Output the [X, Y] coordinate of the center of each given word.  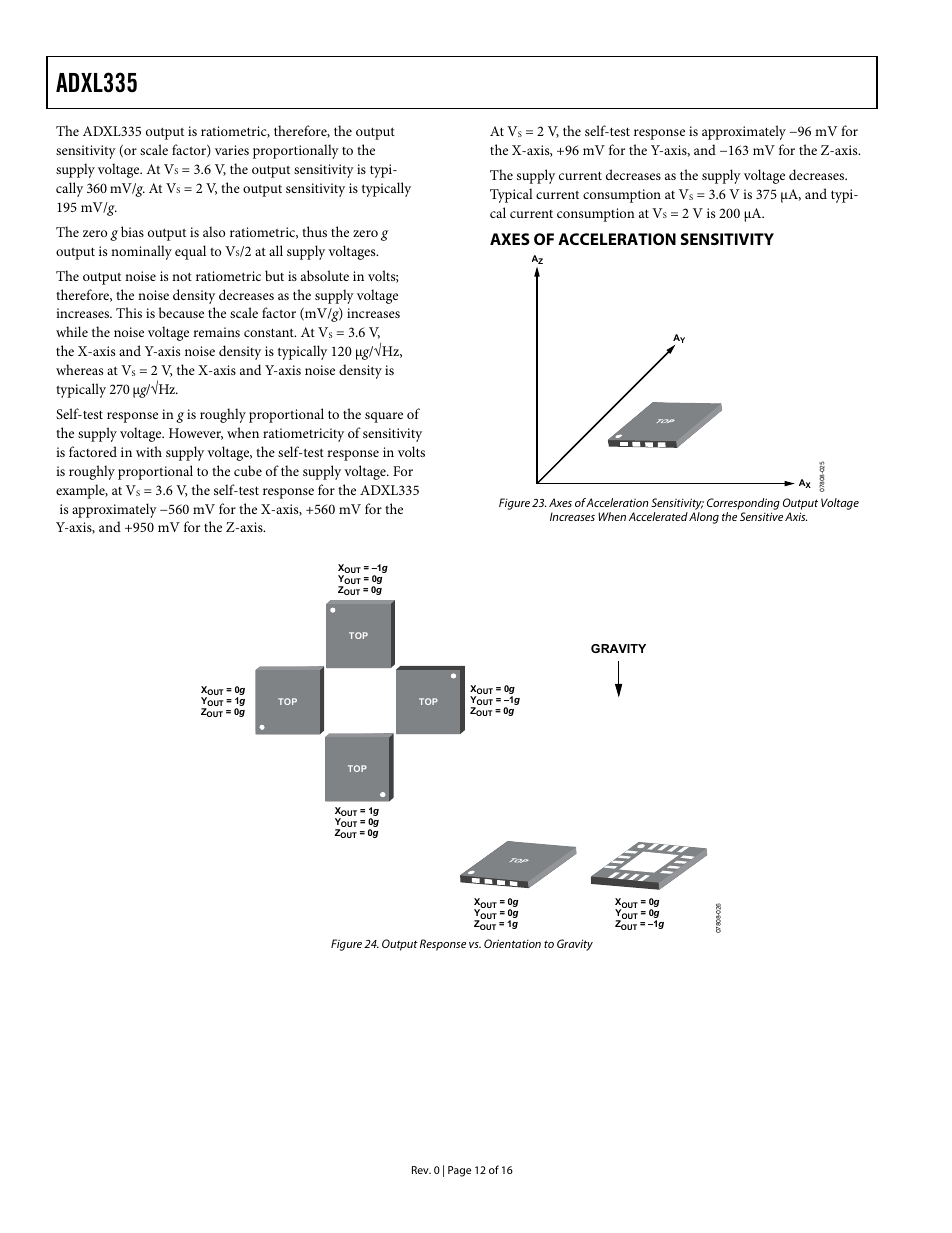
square [384, 417]
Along [704, 518]
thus [314, 231]
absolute [325, 275]
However [196, 434]
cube [248, 470]
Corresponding [743, 505]
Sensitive [761, 516]
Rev [421, 1170]
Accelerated [658, 516]
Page [459, 1171]
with [149, 451]
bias [132, 231]
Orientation [512, 943]
